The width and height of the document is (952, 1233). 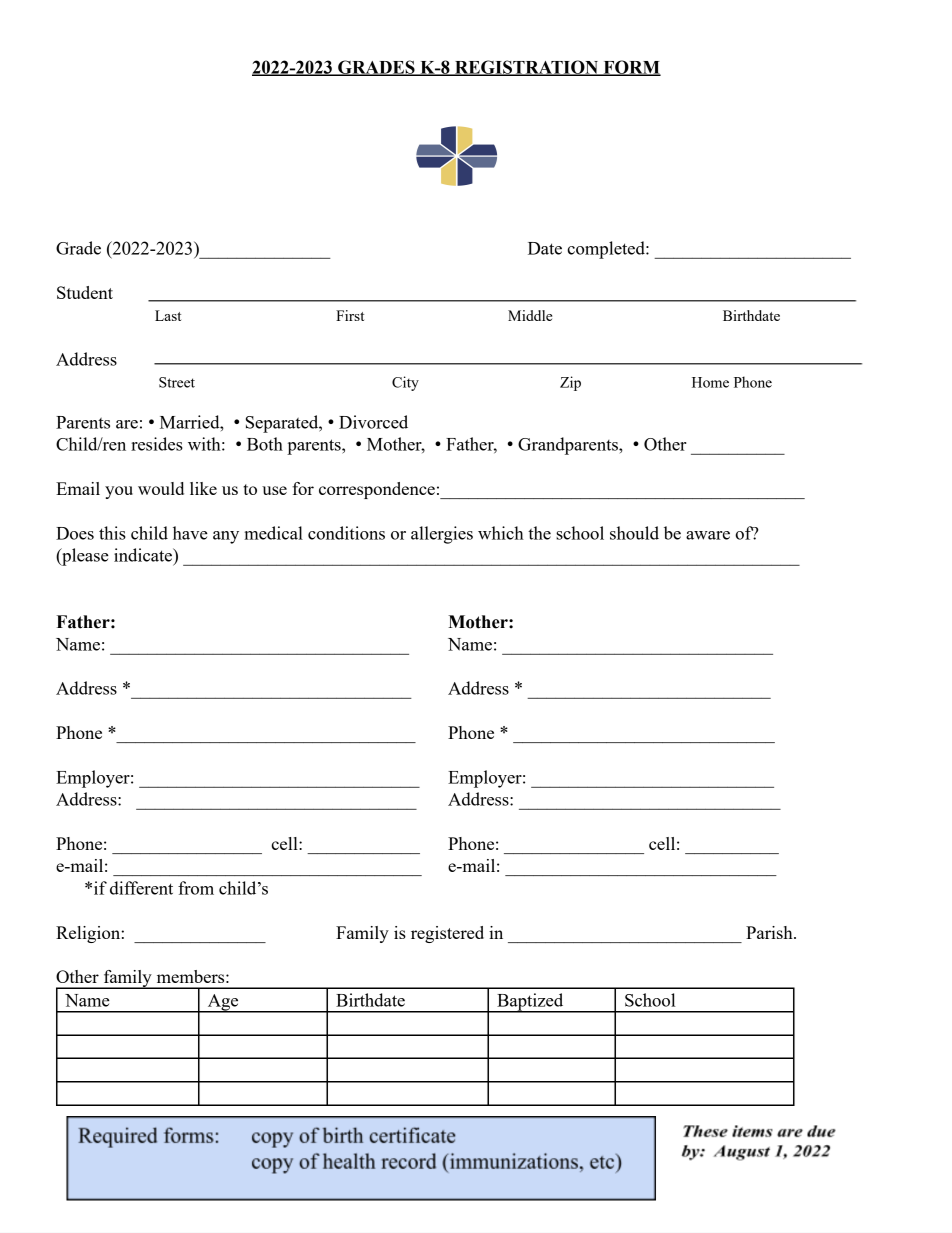 I want to click on Age, so click(x=223, y=1003).
